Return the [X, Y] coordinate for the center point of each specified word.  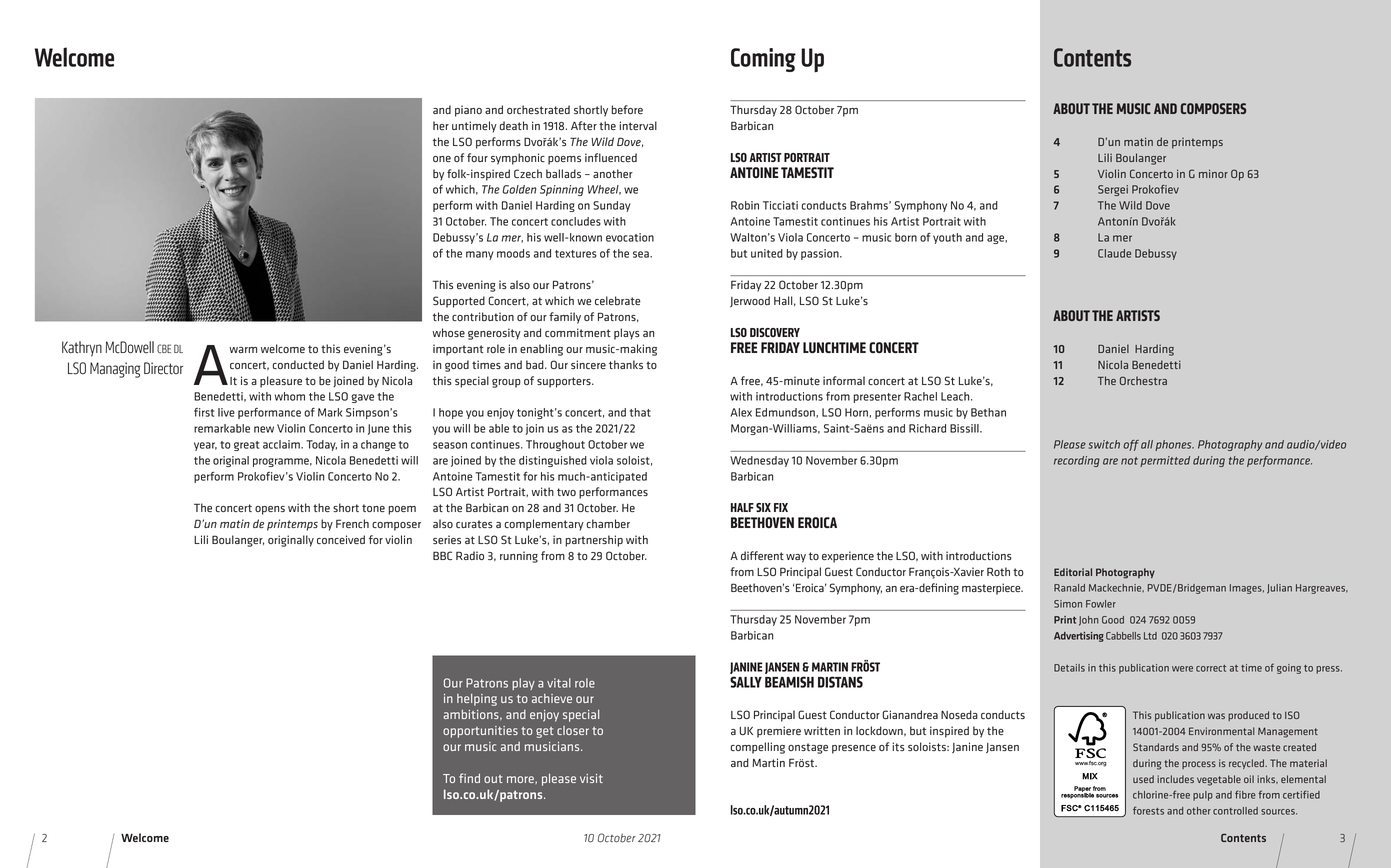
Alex [741, 412]
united [767, 253]
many [479, 255]
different [762, 555]
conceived [341, 539]
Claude [1114, 253]
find [469, 778]
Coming [763, 60]
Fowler [1101, 604]
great [246, 446]
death [514, 125]
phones [1174, 445]
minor [1213, 173]
